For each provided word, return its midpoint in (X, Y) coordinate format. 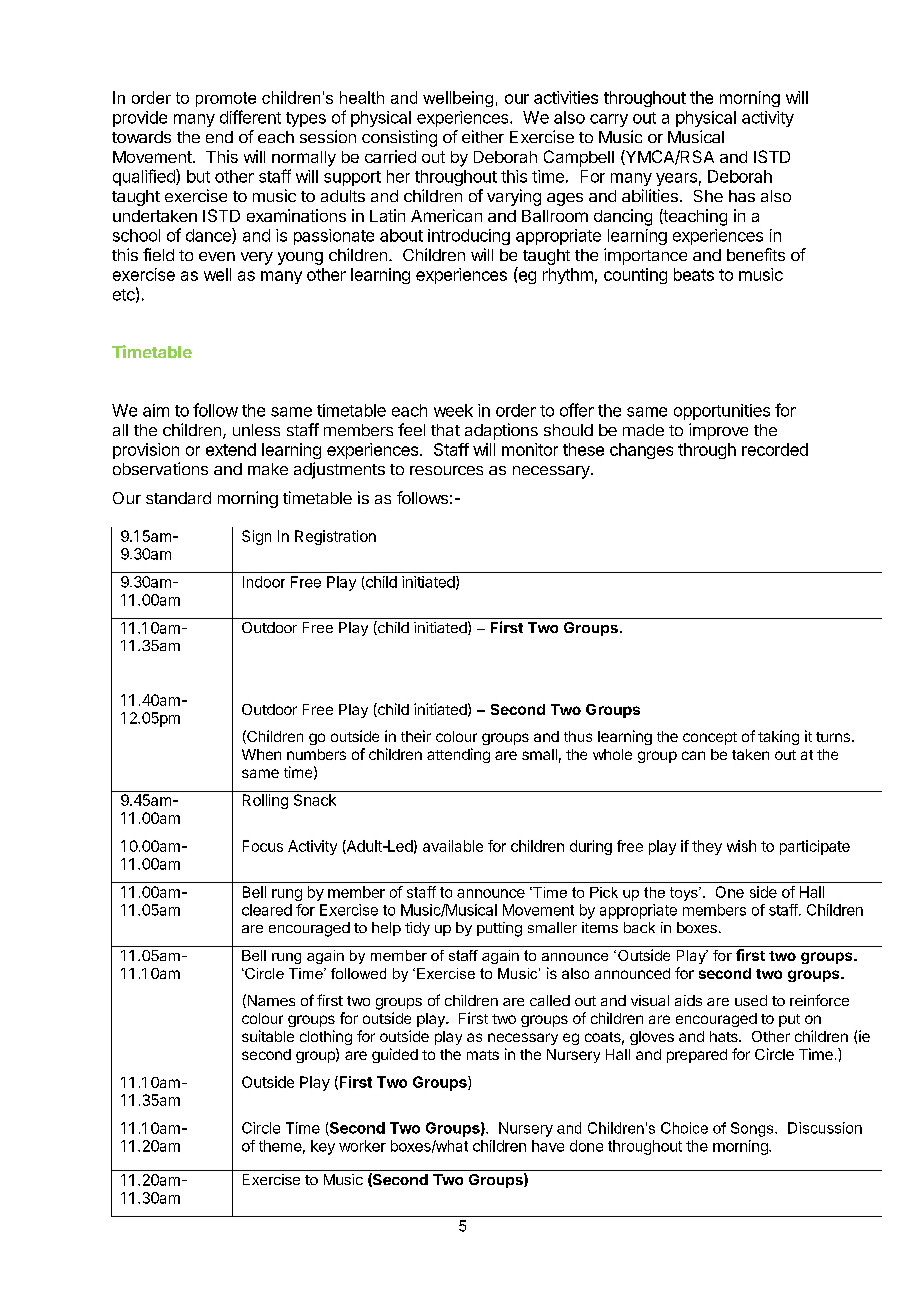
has (742, 196)
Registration (335, 537)
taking (778, 737)
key (323, 1147)
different (250, 117)
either (483, 136)
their (416, 736)
